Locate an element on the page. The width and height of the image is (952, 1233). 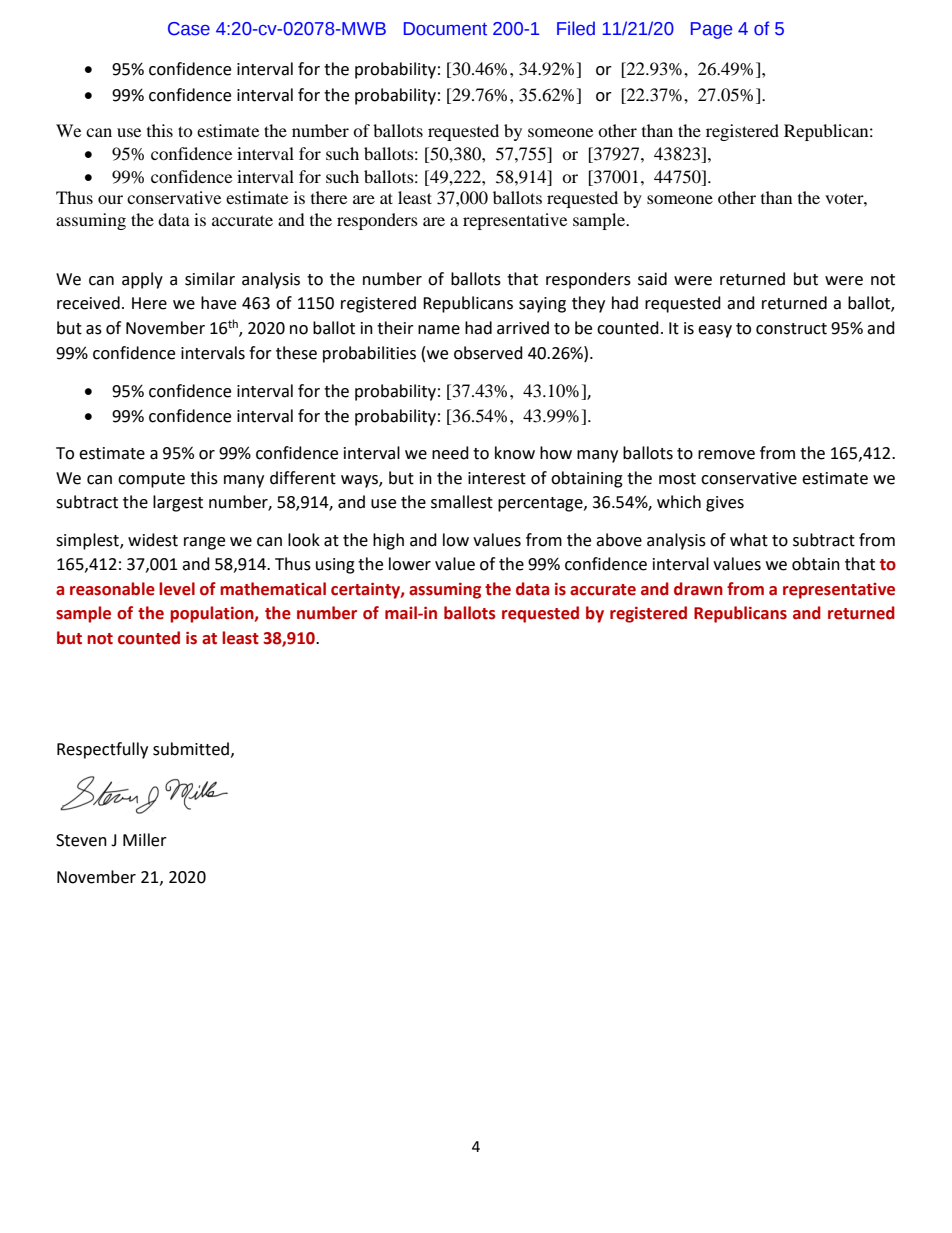
need is located at coordinates (450, 453).
